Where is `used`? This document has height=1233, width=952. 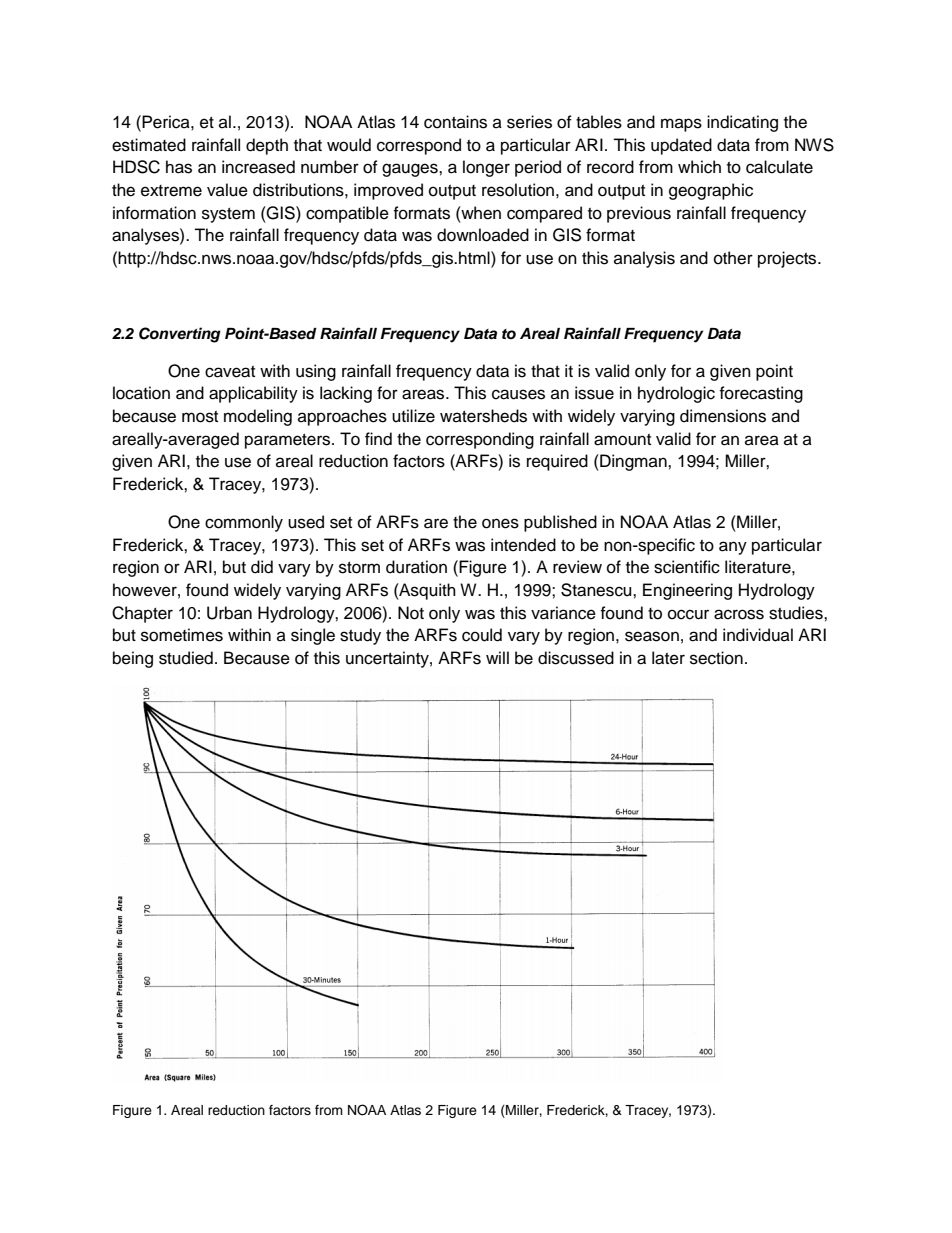
used is located at coordinates (306, 522).
